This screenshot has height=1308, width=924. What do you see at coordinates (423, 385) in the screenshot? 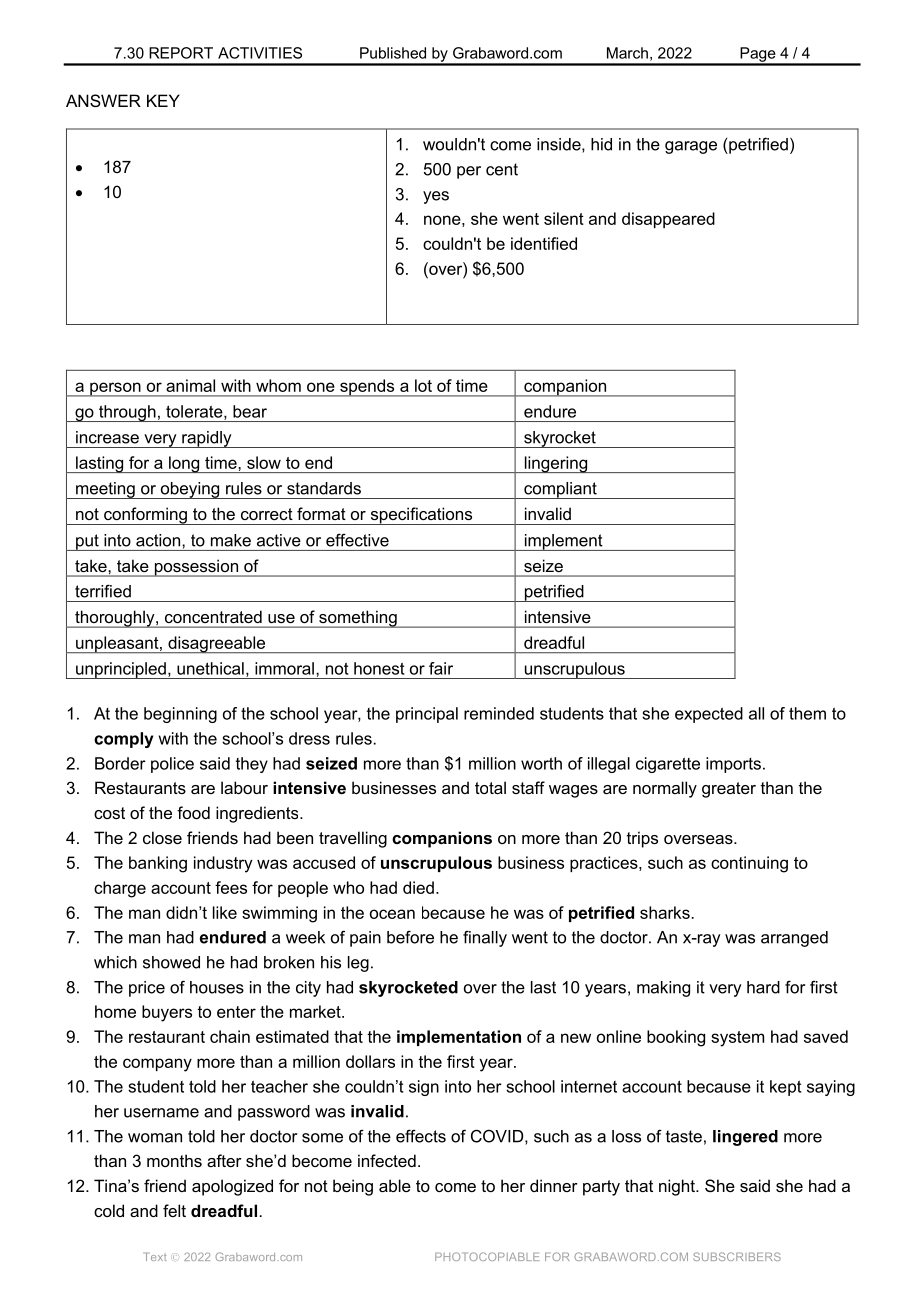
I see `lot` at bounding box center [423, 385].
